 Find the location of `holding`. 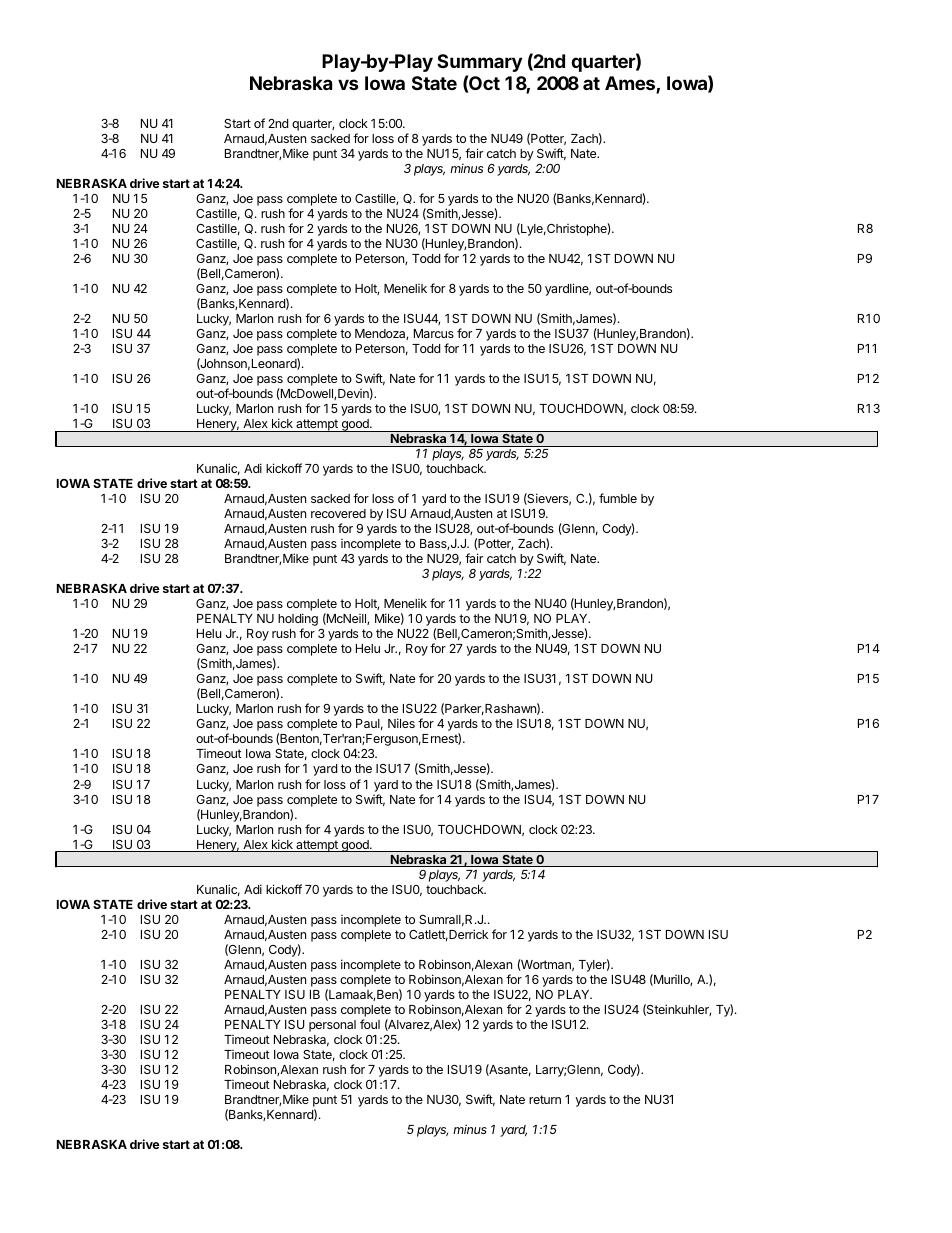

holding is located at coordinates (298, 621).
